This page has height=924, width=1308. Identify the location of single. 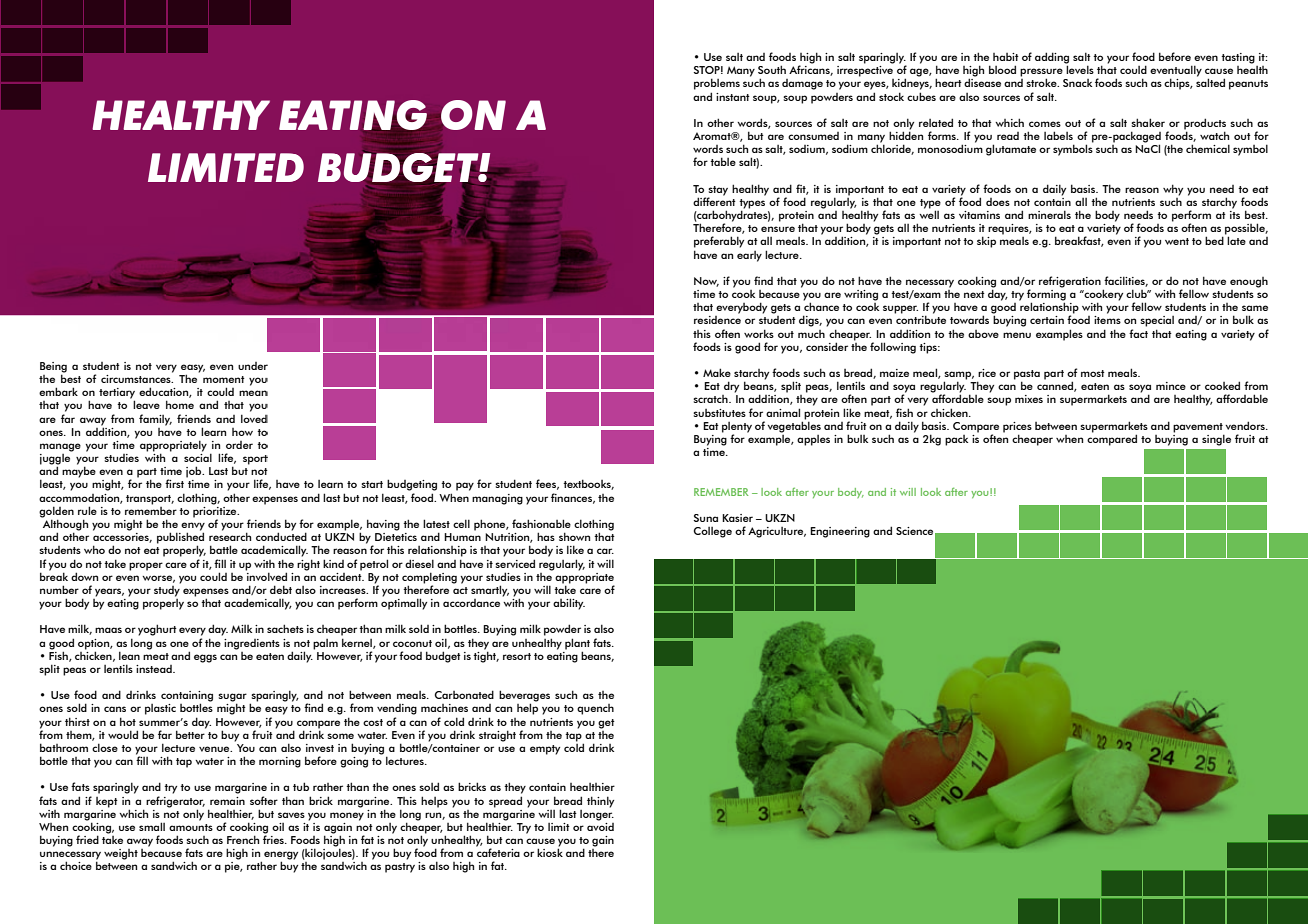
(1216, 440).
